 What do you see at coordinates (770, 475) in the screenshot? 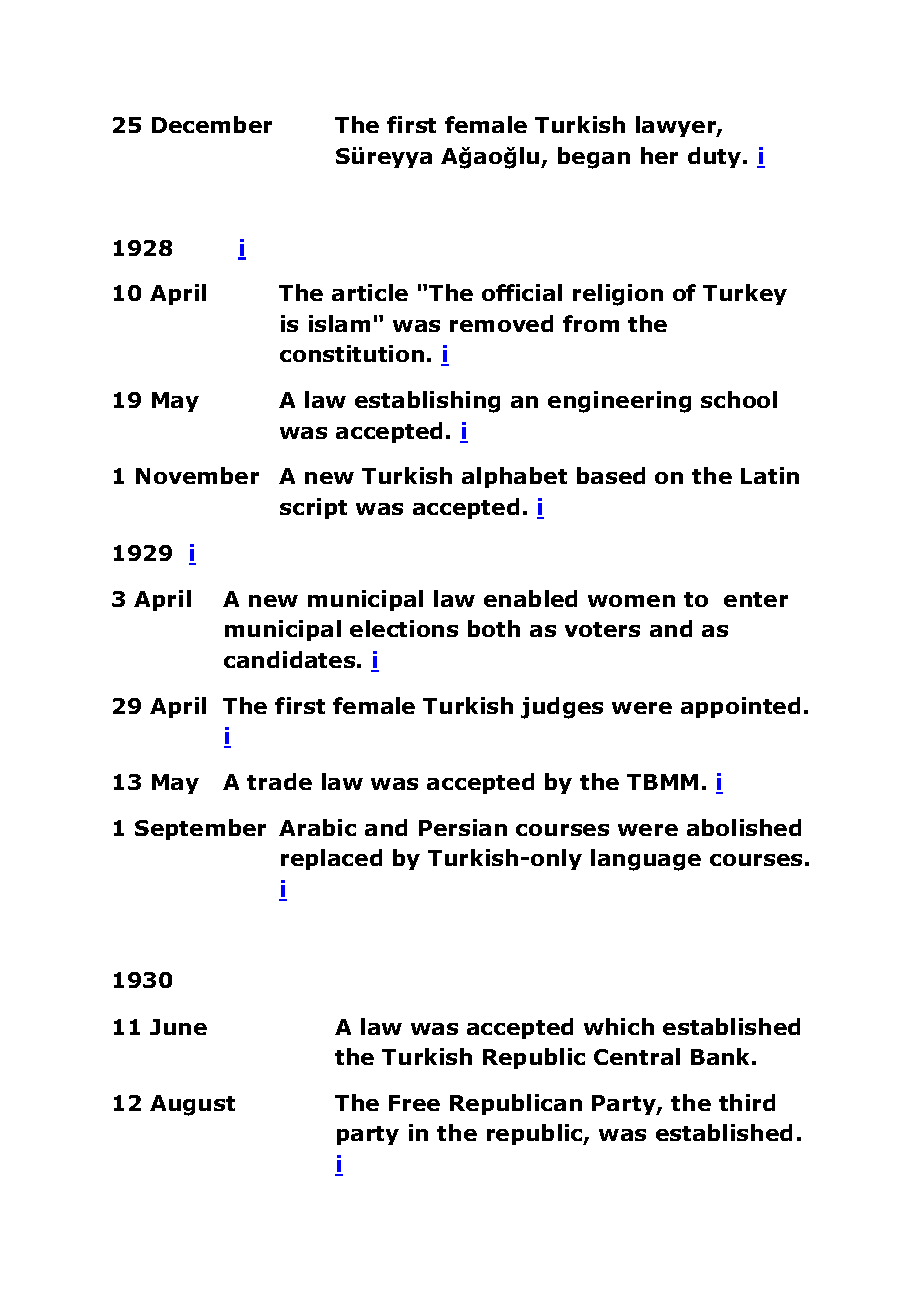
I see `Latin` at bounding box center [770, 475].
